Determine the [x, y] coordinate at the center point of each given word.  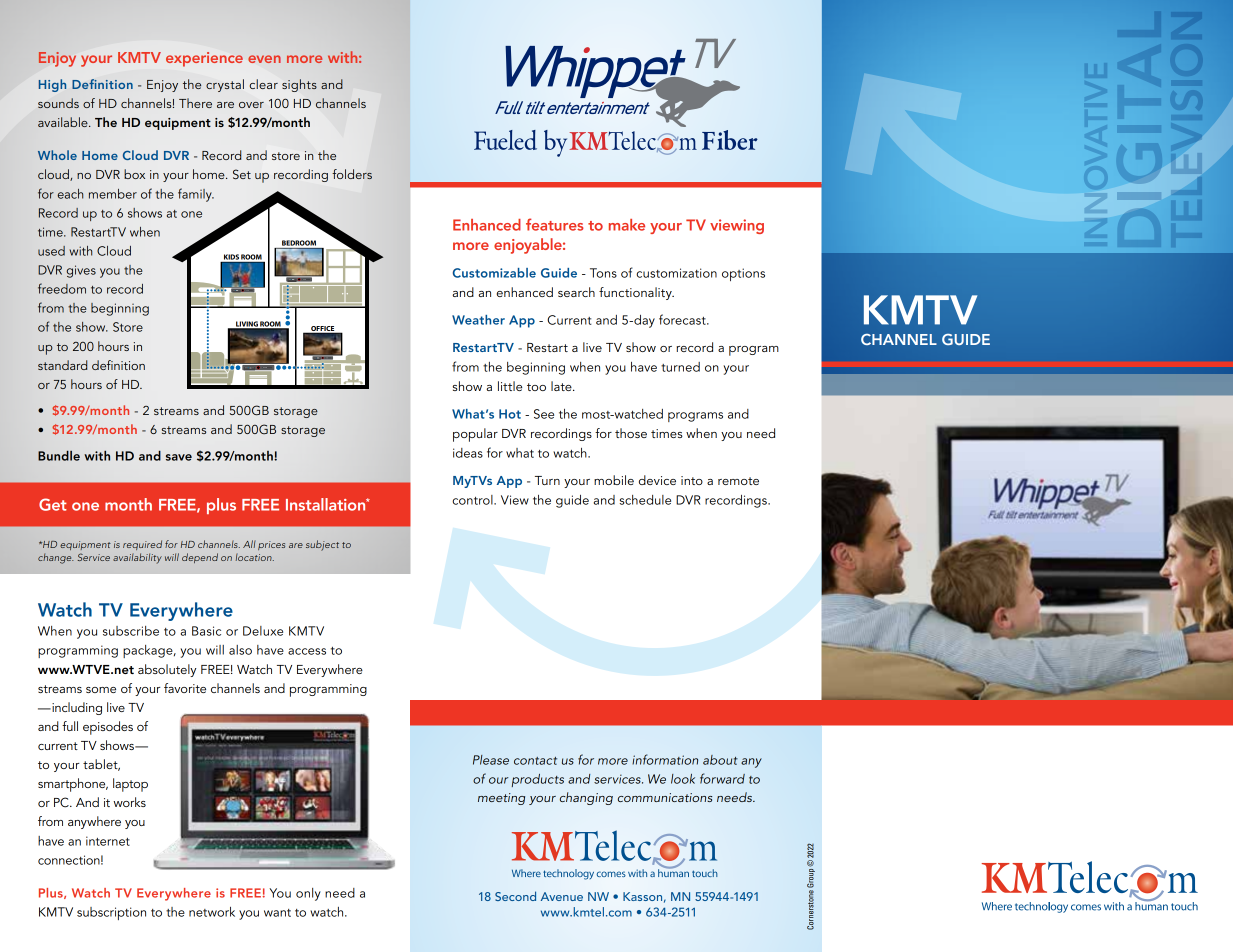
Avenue [562, 896]
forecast [683, 319]
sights [299, 85]
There [195, 103]
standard [62, 365]
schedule [645, 500]
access [307, 651]
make [627, 225]
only [308, 894]
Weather [478, 320]
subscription [111, 913]
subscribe [131, 631]
